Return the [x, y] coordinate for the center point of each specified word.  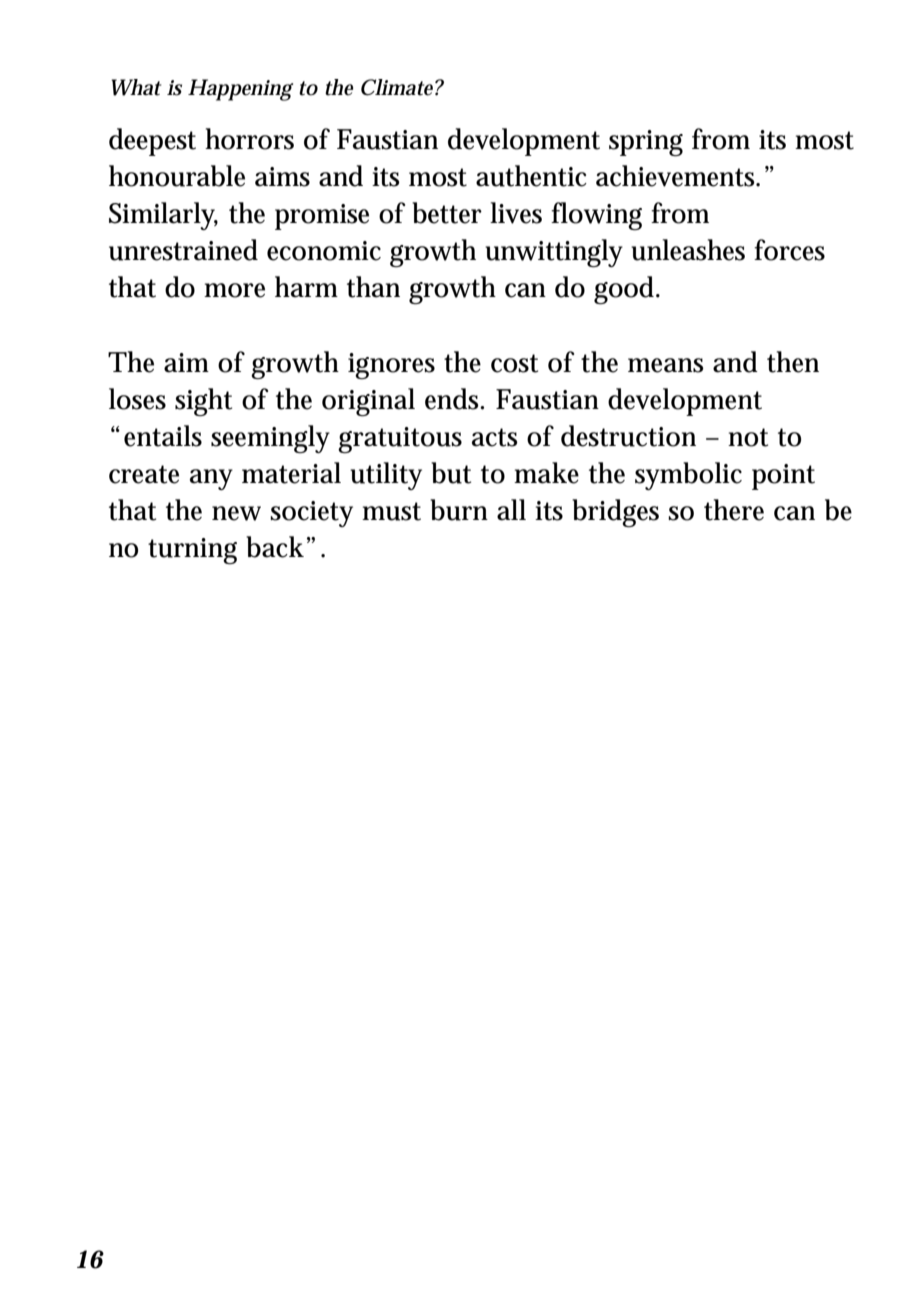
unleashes [688, 250]
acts [495, 437]
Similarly [163, 216]
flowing [596, 216]
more [234, 290]
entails [163, 436]
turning [192, 551]
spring [646, 143]
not [748, 437]
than [373, 287]
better [447, 213]
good [626, 290]
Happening [240, 90]
